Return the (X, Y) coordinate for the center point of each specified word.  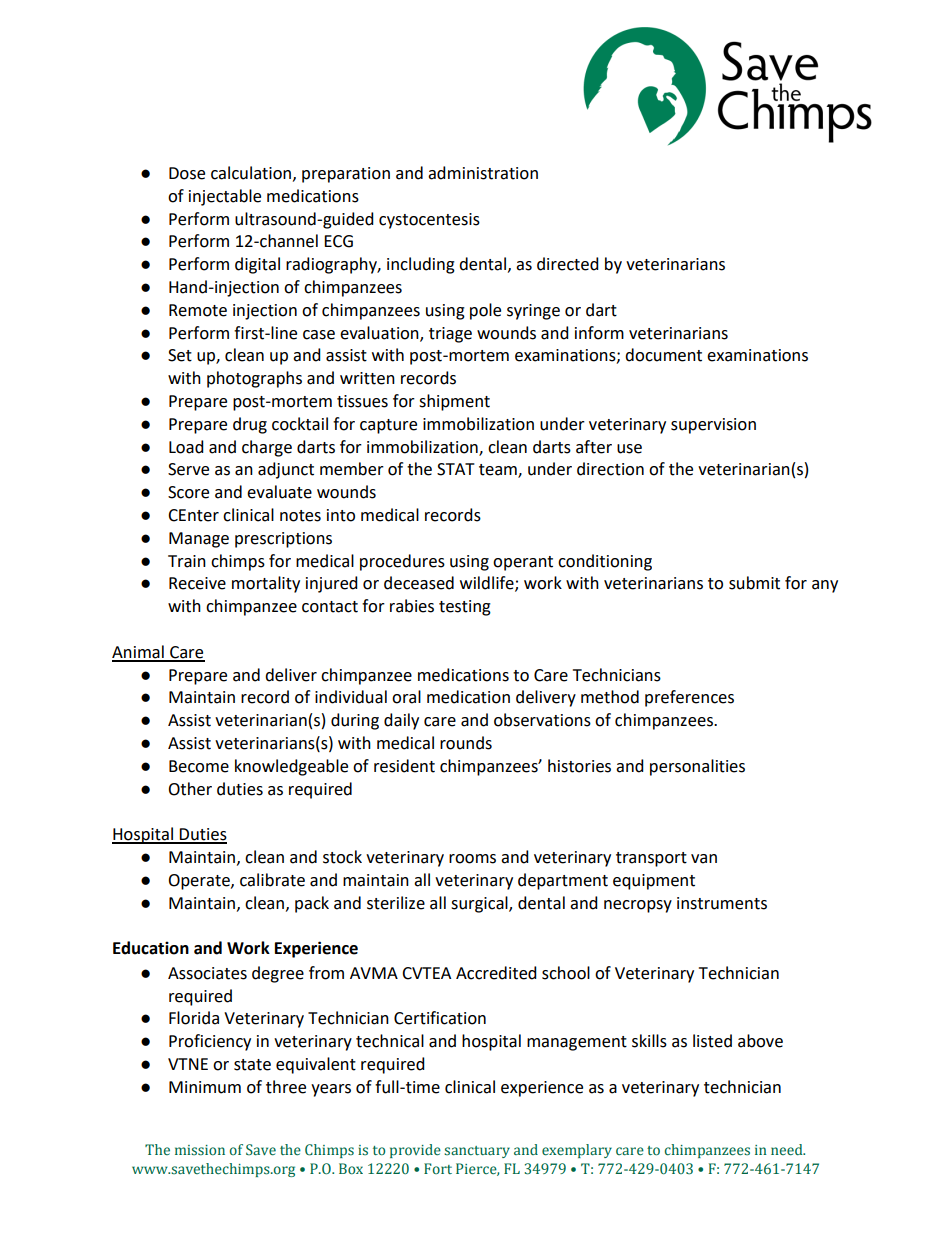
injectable (225, 197)
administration (483, 173)
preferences (689, 698)
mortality (266, 584)
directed (568, 264)
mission (200, 1150)
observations (542, 720)
